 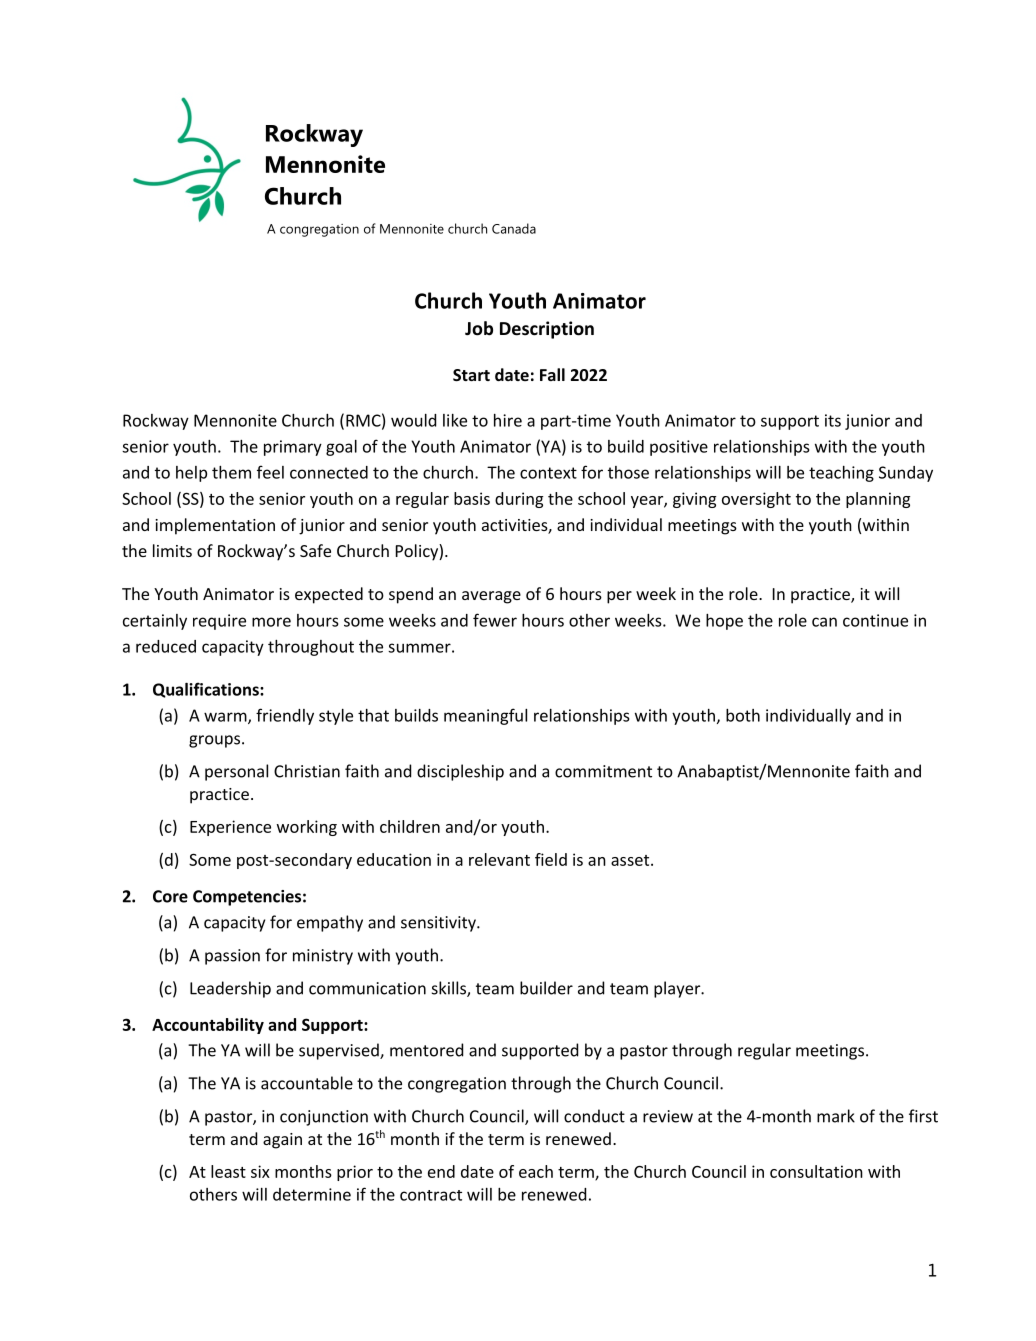 What do you see at coordinates (631, 860) in the screenshot?
I see `asset` at bounding box center [631, 860].
